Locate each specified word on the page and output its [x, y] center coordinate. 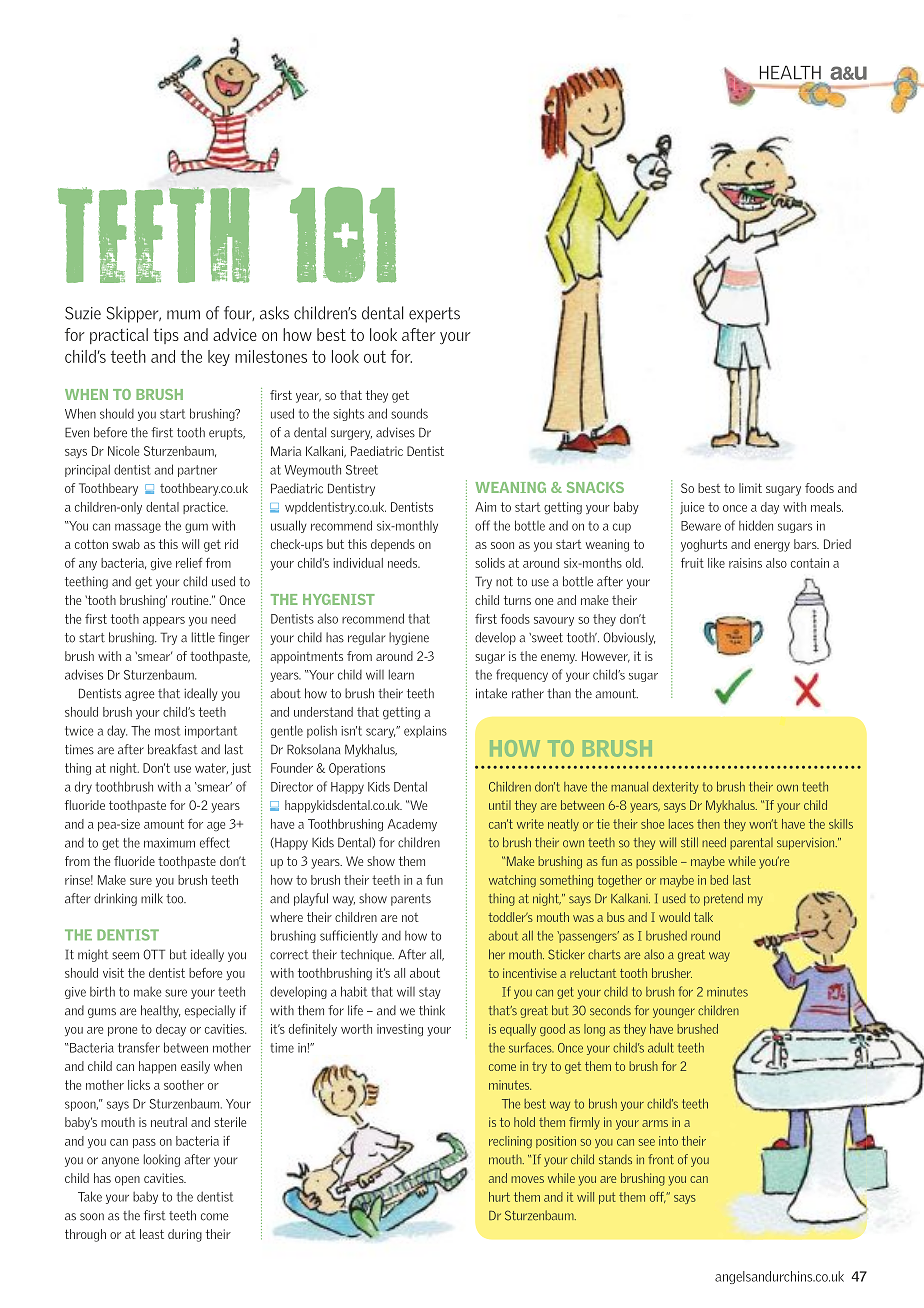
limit [750, 488]
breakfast [173, 749]
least [152, 1234]
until [500, 805]
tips [166, 336]
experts [434, 315]
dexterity [675, 787]
